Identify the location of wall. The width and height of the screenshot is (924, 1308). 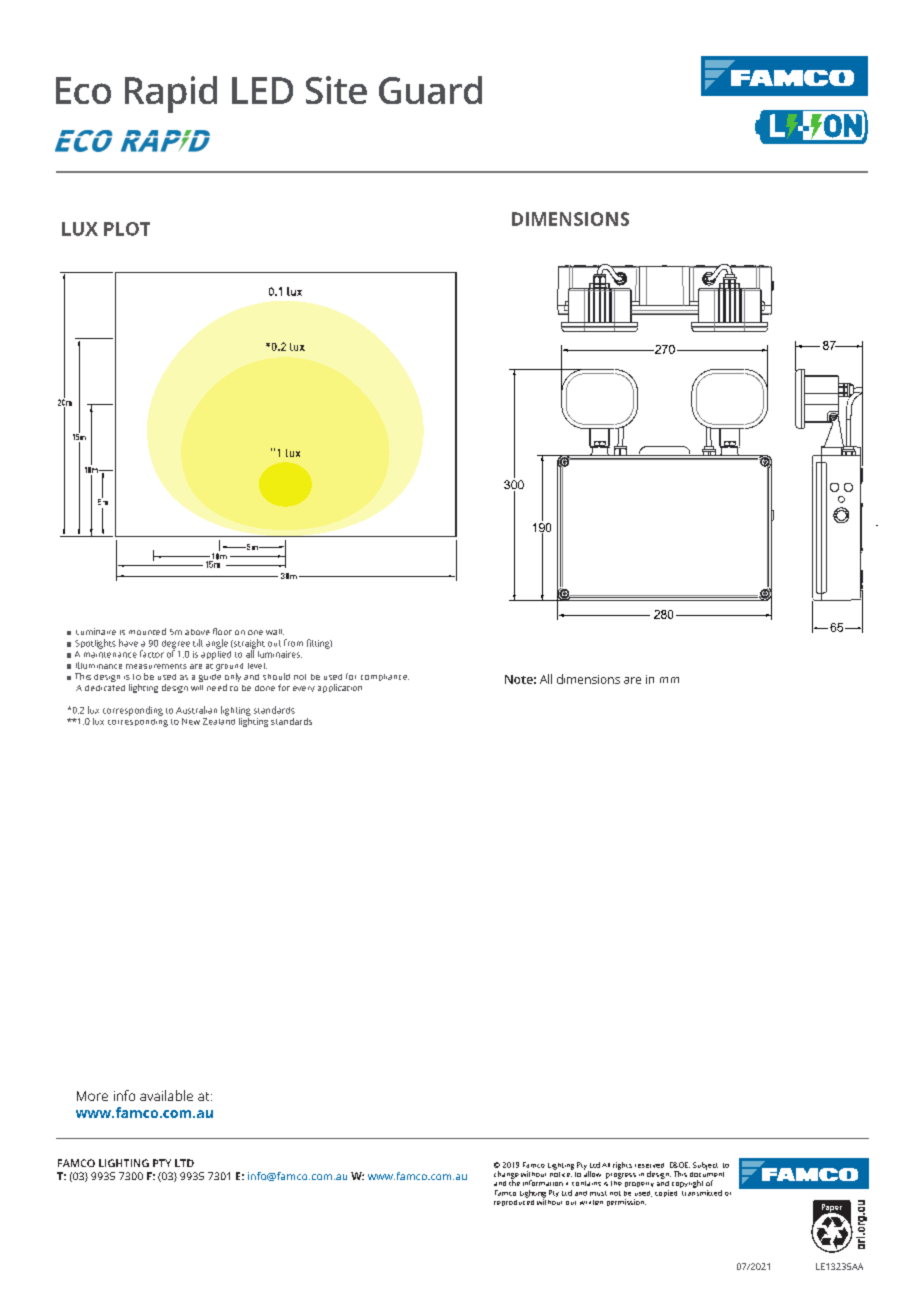
(275, 632).
